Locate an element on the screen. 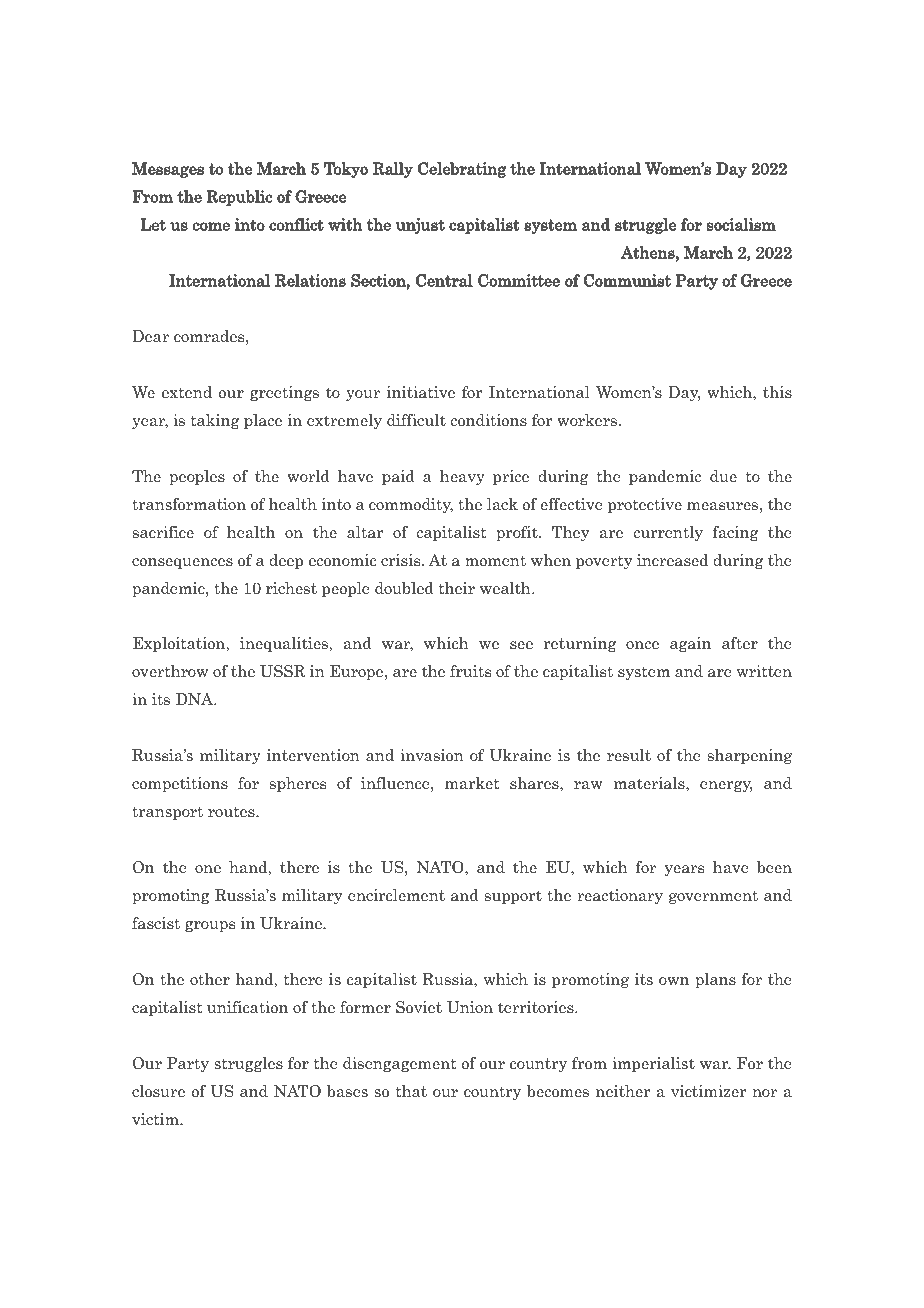  facing is located at coordinates (735, 533).
